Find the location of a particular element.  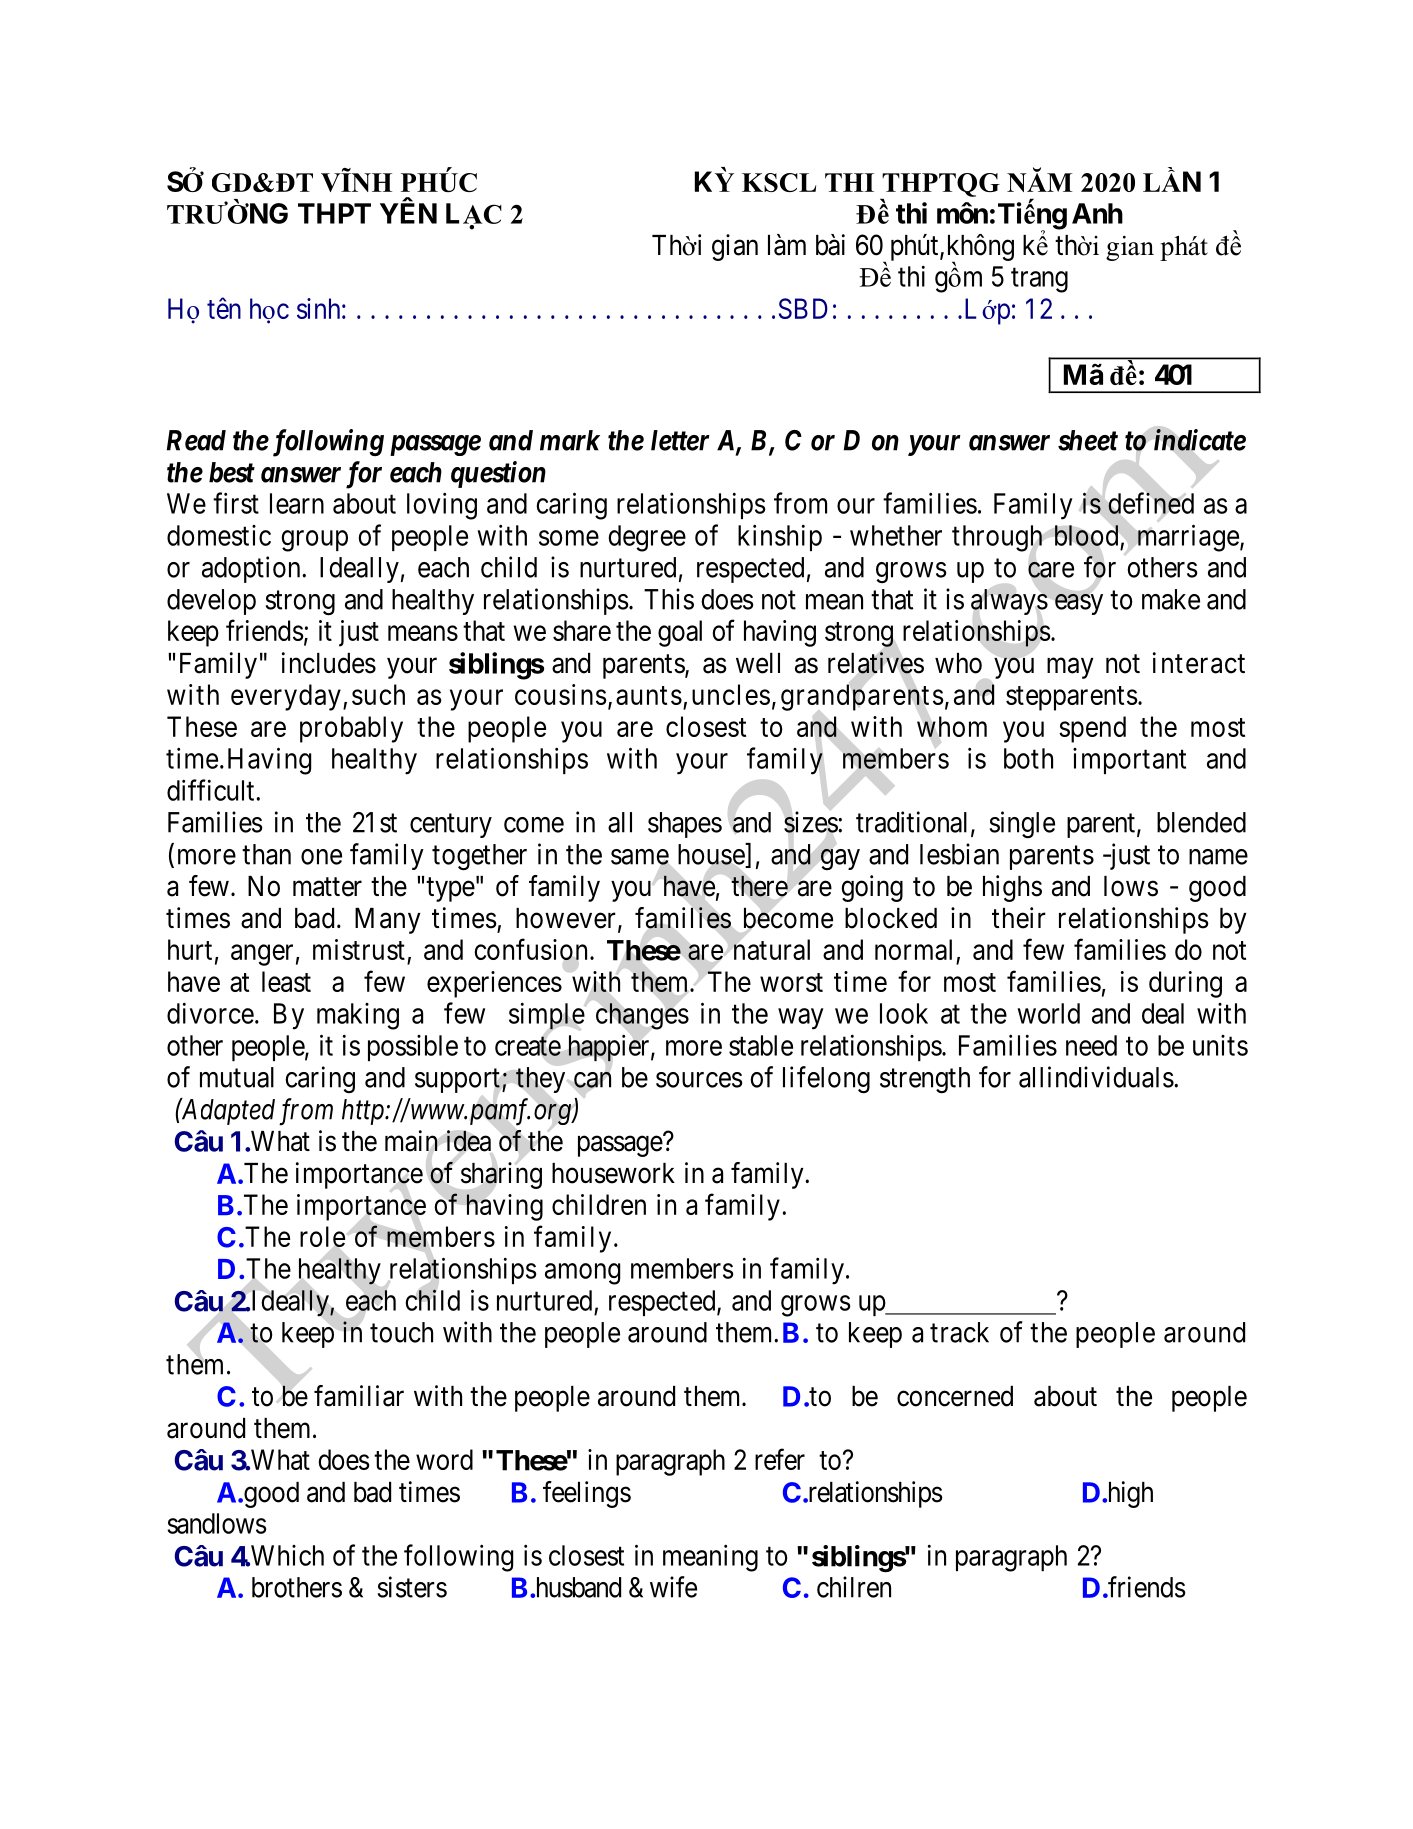

track is located at coordinates (959, 1332).
